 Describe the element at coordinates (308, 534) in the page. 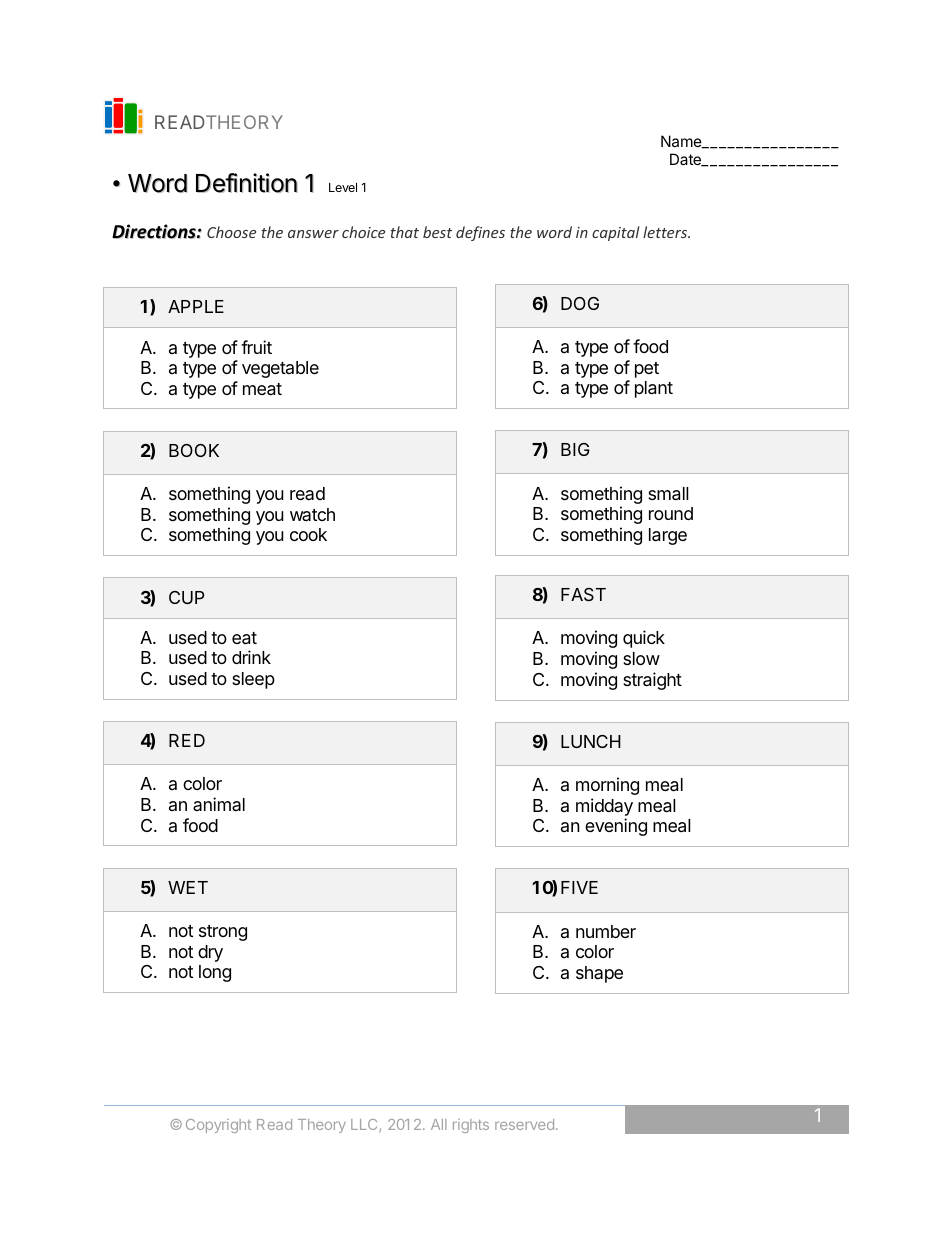

I see `cook` at that location.
